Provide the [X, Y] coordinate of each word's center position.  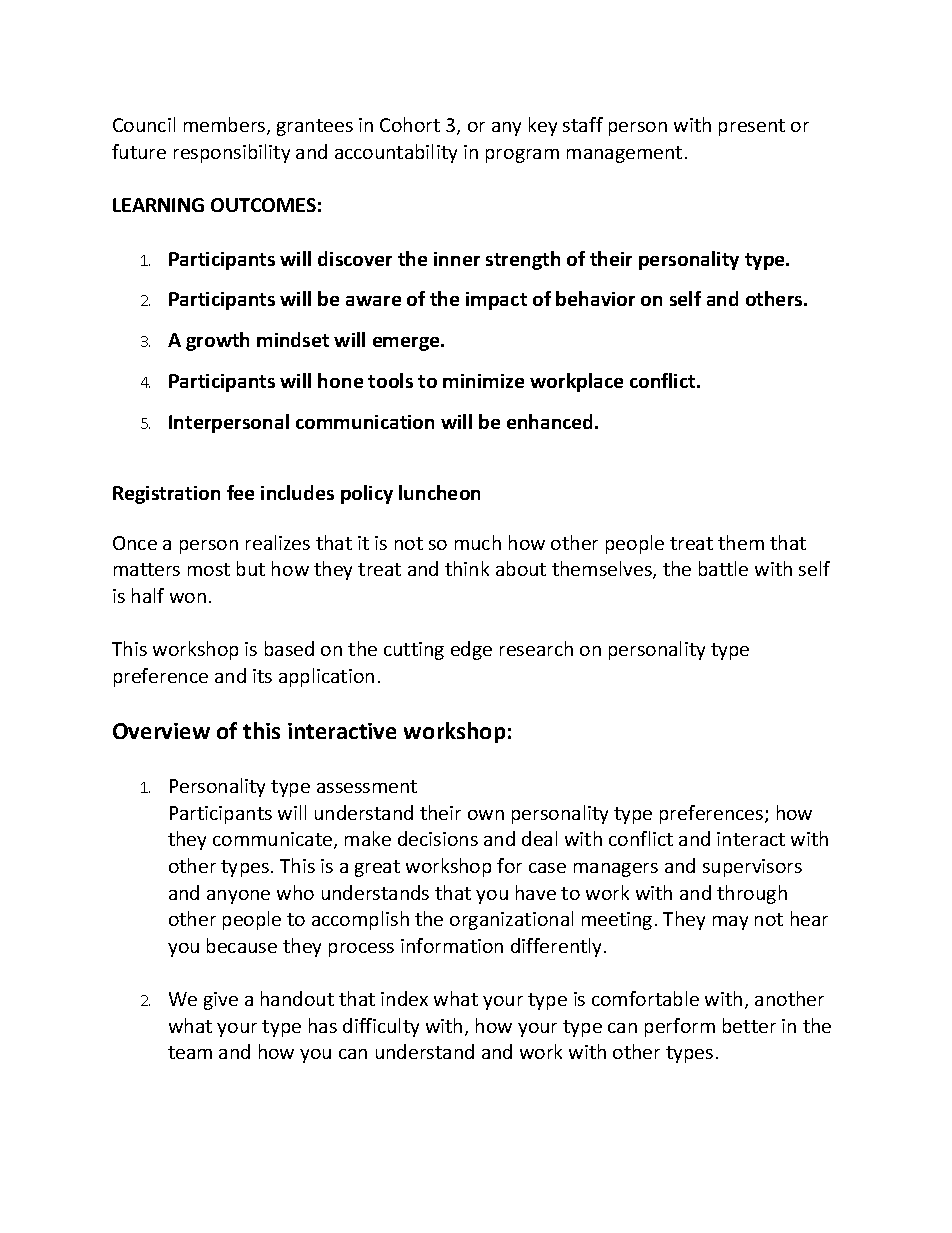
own [486, 815]
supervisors [752, 868]
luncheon [439, 492]
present [752, 127]
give [221, 1001]
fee [240, 492]
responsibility [232, 153]
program [522, 156]
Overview [161, 731]
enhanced [551, 421]
